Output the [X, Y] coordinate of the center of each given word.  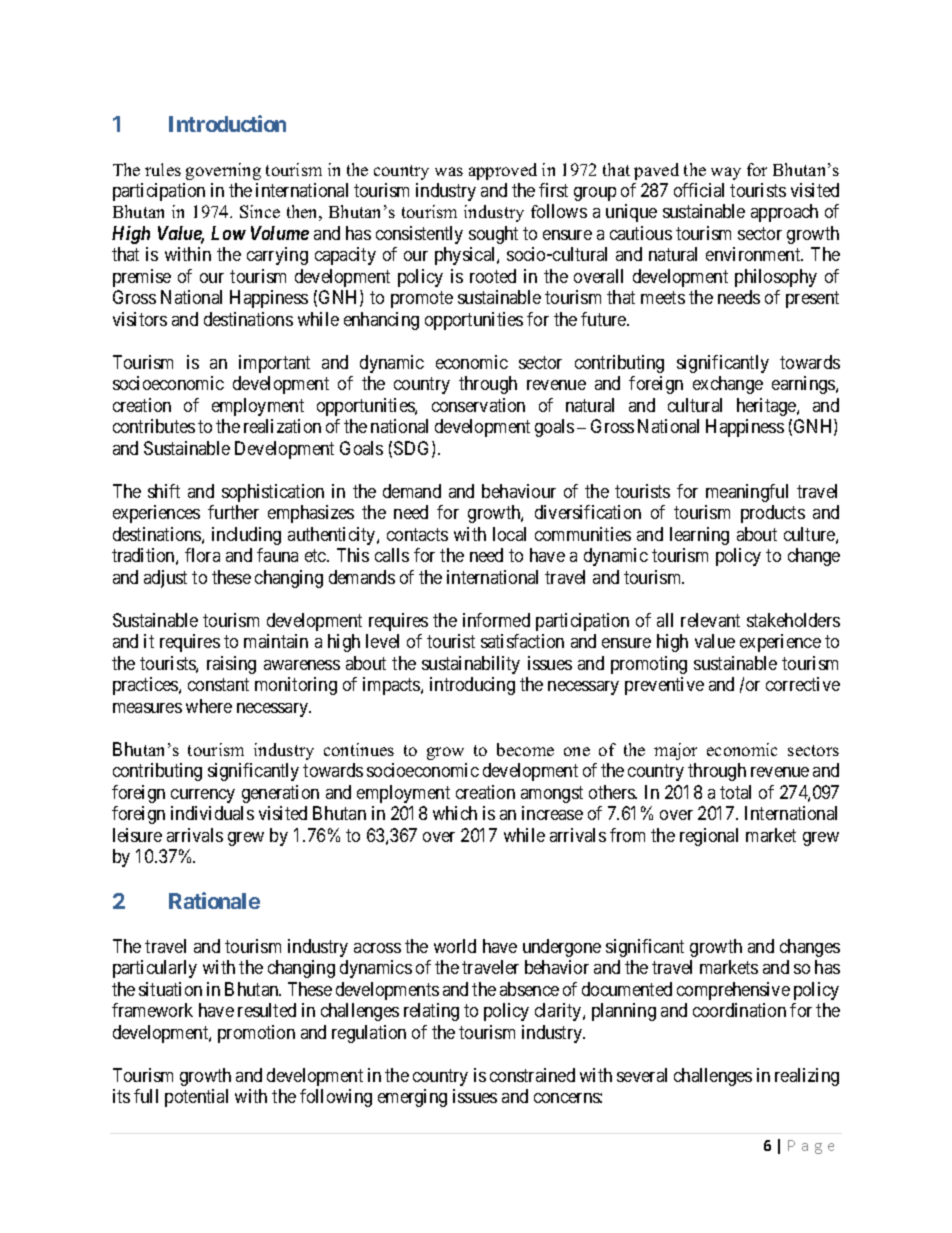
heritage [767, 407]
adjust [165, 579]
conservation [478, 405]
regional [709, 837]
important [274, 364]
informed [496, 620]
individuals [212, 813]
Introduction [227, 123]
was [449, 171]
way [726, 173]
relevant [710, 620]
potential [196, 1098]
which [455, 813]
